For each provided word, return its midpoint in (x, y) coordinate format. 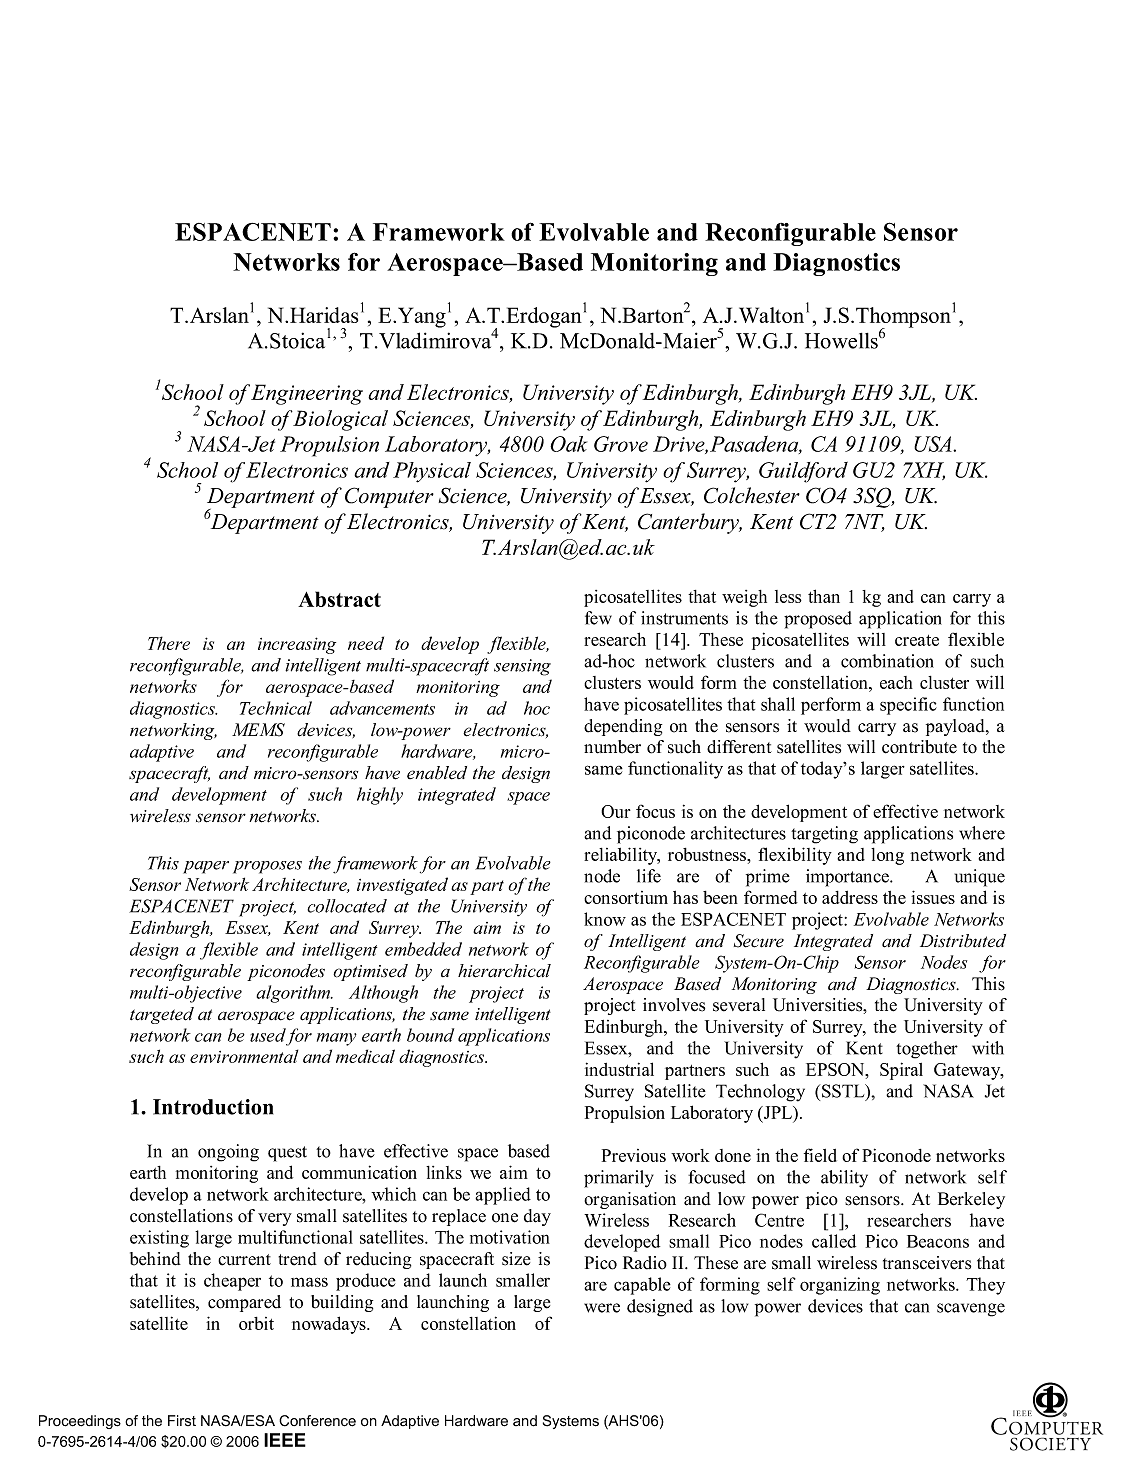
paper (206, 867)
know (605, 919)
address (850, 897)
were (602, 1308)
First (182, 1420)
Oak (568, 444)
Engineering (306, 394)
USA (934, 444)
